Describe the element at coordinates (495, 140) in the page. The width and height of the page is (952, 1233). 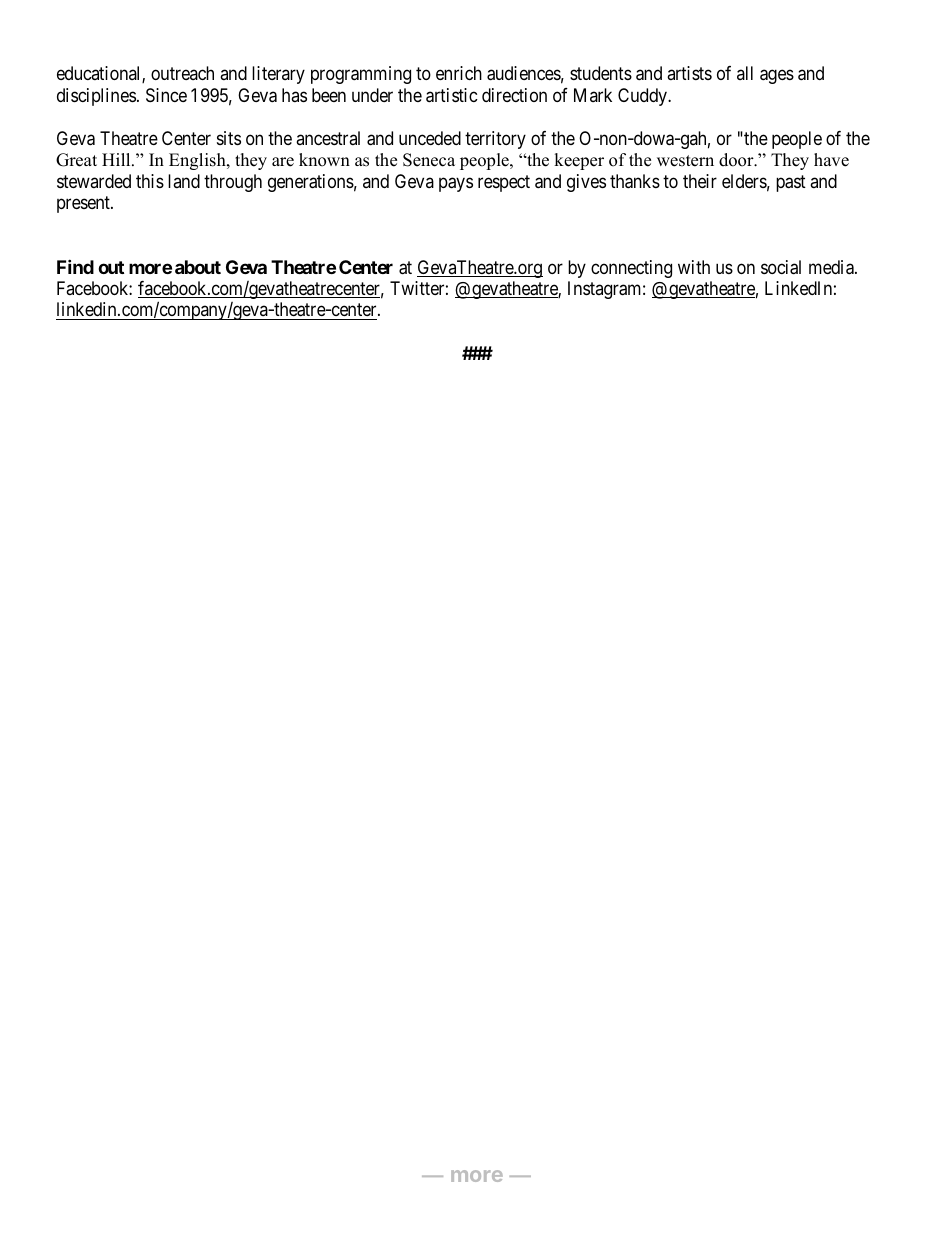
I see `territory` at that location.
